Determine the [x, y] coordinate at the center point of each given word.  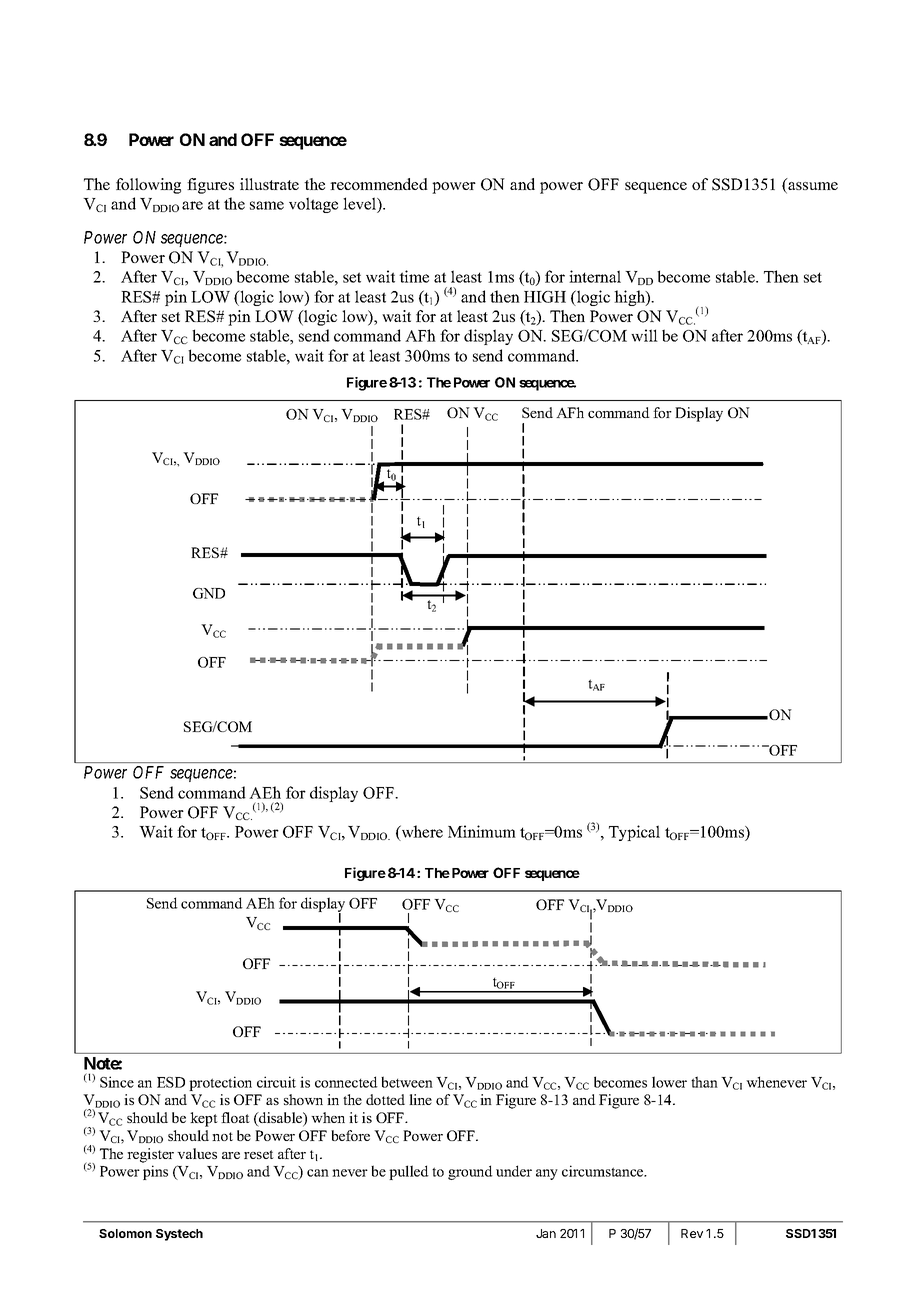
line [420, 1099]
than [704, 1082]
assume [812, 187]
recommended [379, 184]
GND [209, 593]
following [148, 186]
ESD [171, 1082]
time [414, 276]
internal [595, 276]
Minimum [482, 831]
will [644, 335]
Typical [634, 833]
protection [220, 1083]
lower [669, 1082]
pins [155, 1172]
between [407, 1082]
